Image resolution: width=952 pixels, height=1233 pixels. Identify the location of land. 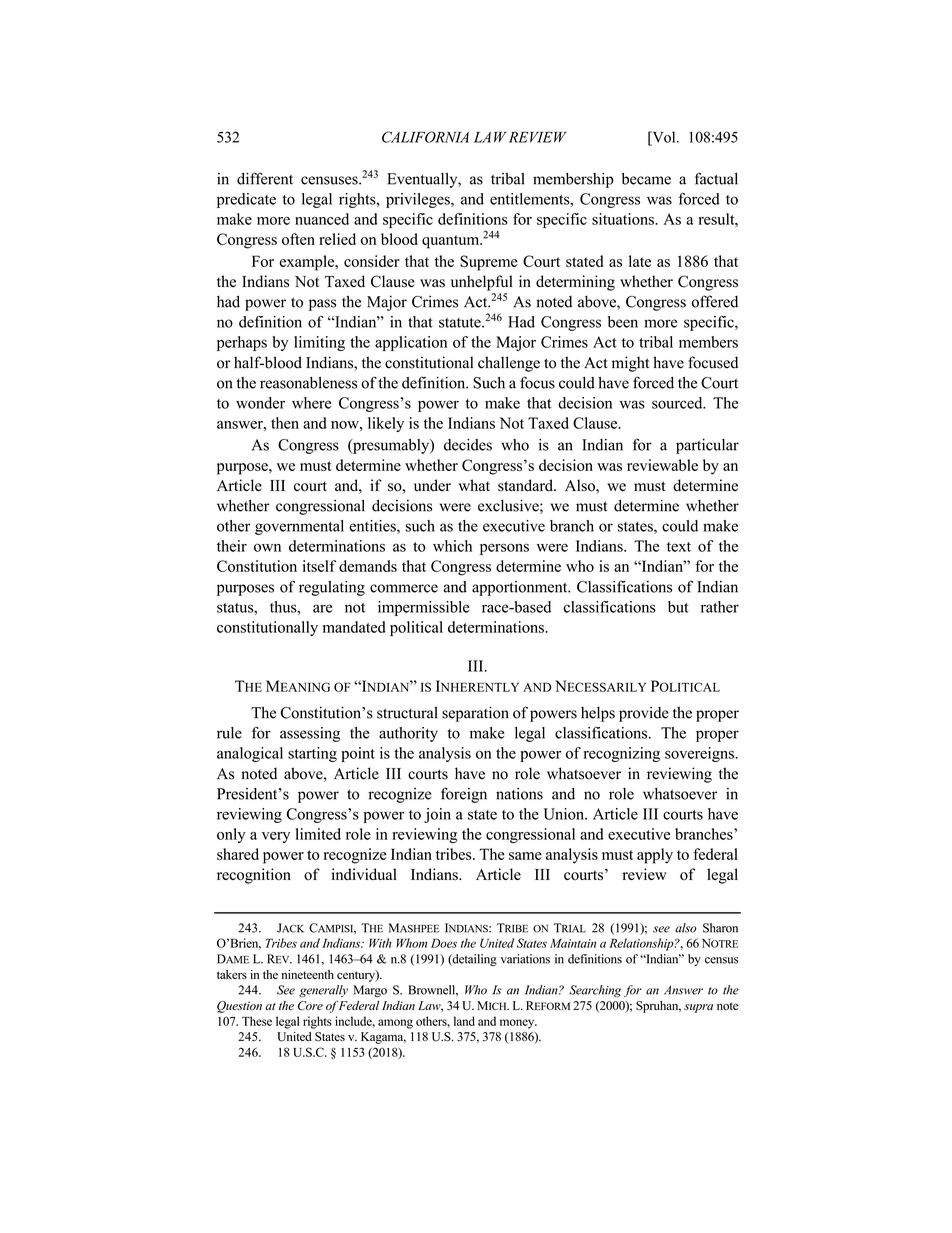
(464, 1021).
